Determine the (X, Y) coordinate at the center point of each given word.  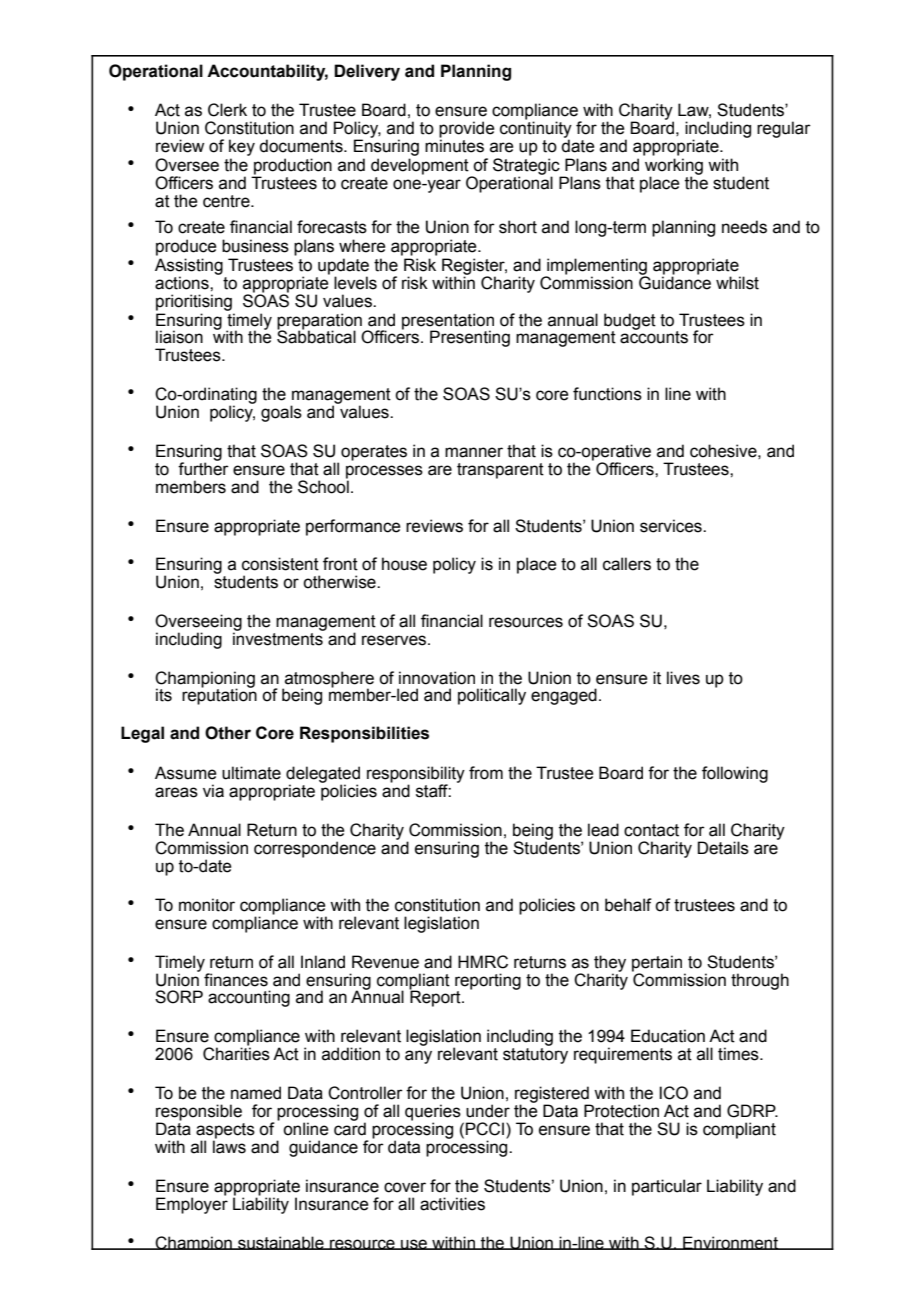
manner (474, 452)
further (203, 468)
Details (723, 848)
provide (467, 130)
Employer (192, 1204)
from (486, 773)
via (213, 791)
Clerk (227, 110)
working (674, 167)
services (672, 526)
